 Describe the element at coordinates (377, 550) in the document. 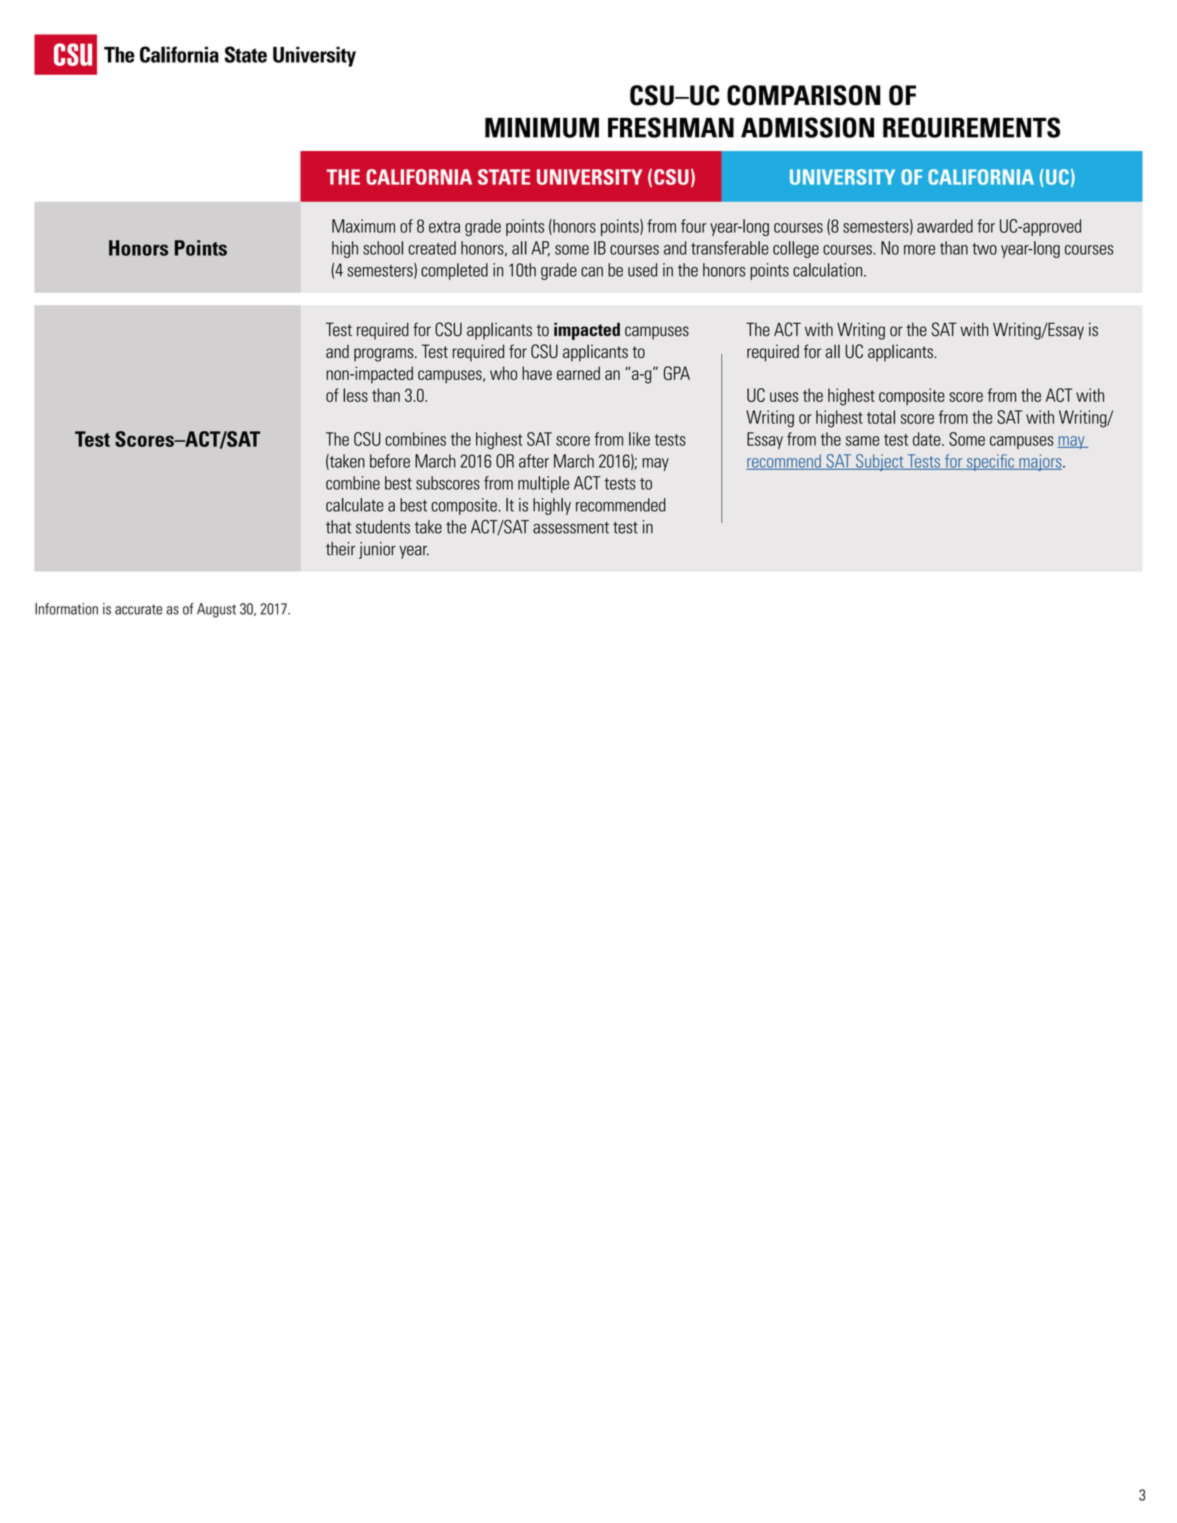

I see `junior` at that location.
